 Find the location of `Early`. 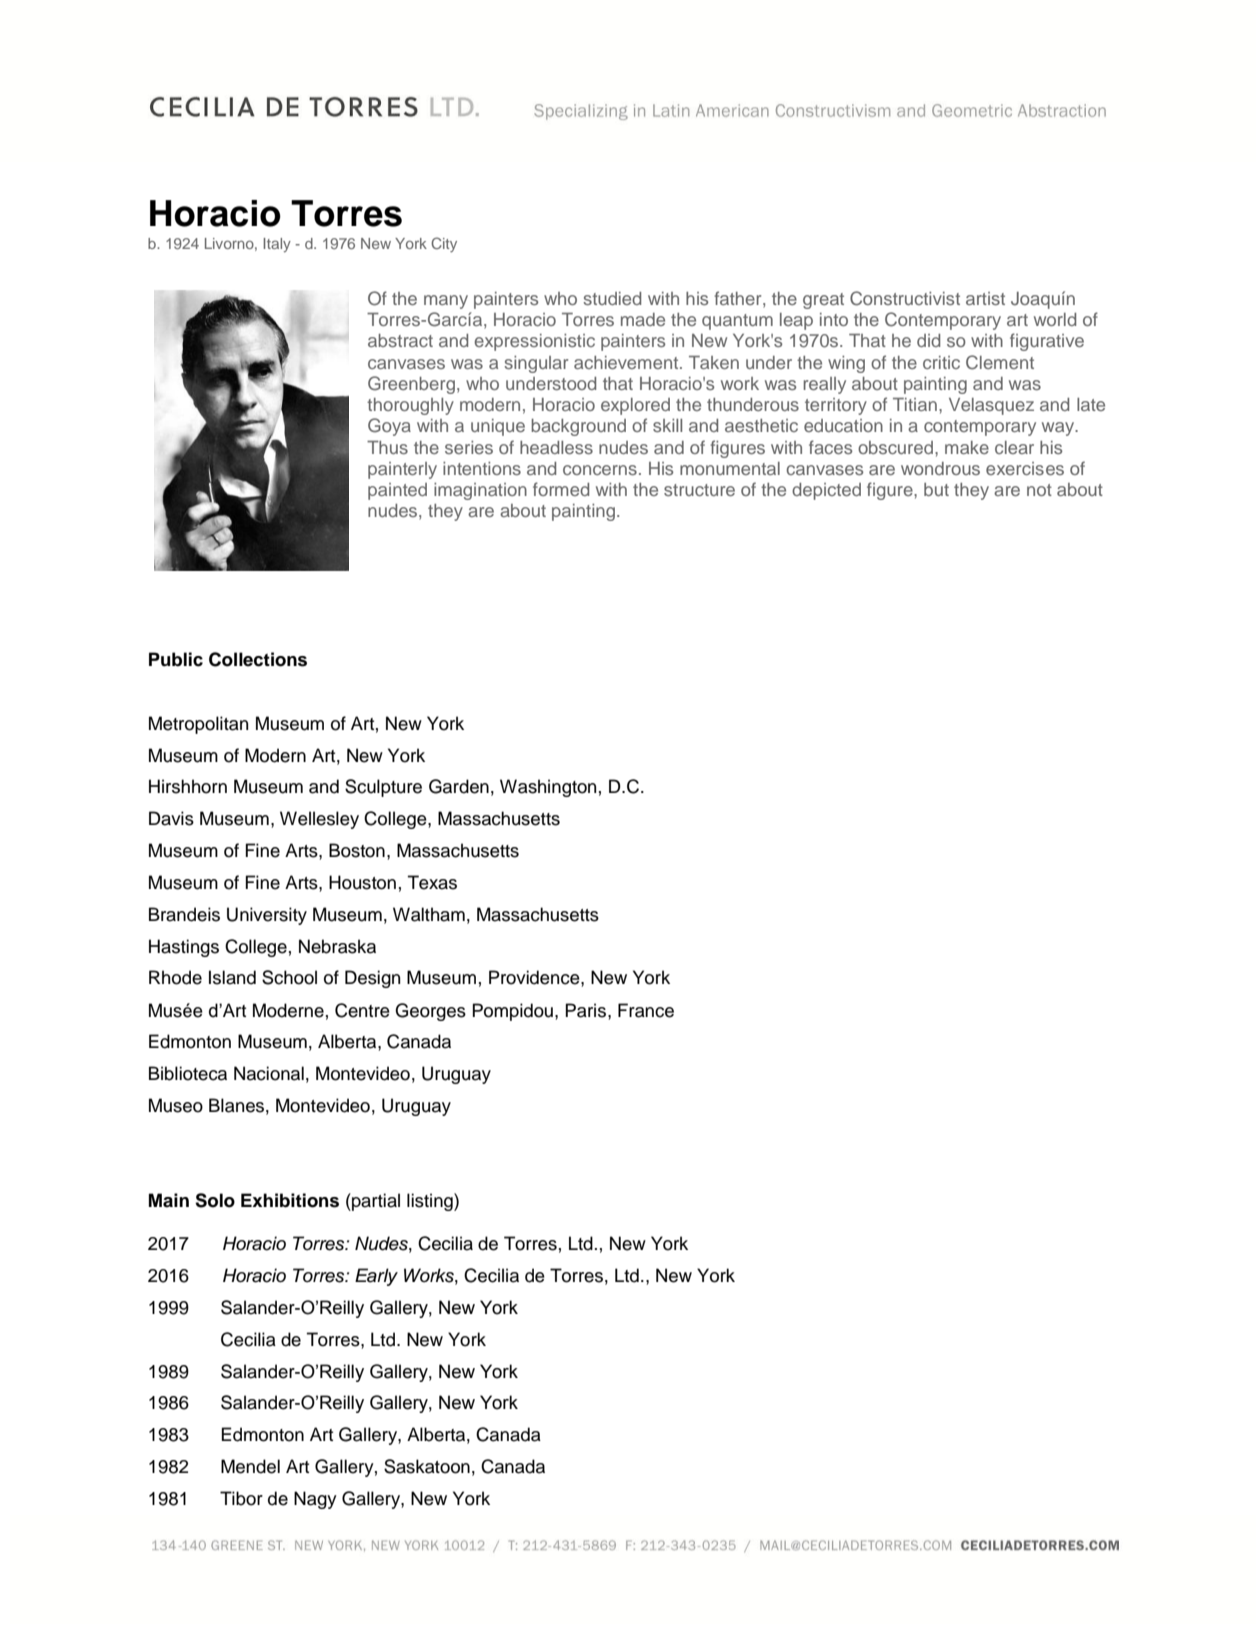

Early is located at coordinates (376, 1277).
